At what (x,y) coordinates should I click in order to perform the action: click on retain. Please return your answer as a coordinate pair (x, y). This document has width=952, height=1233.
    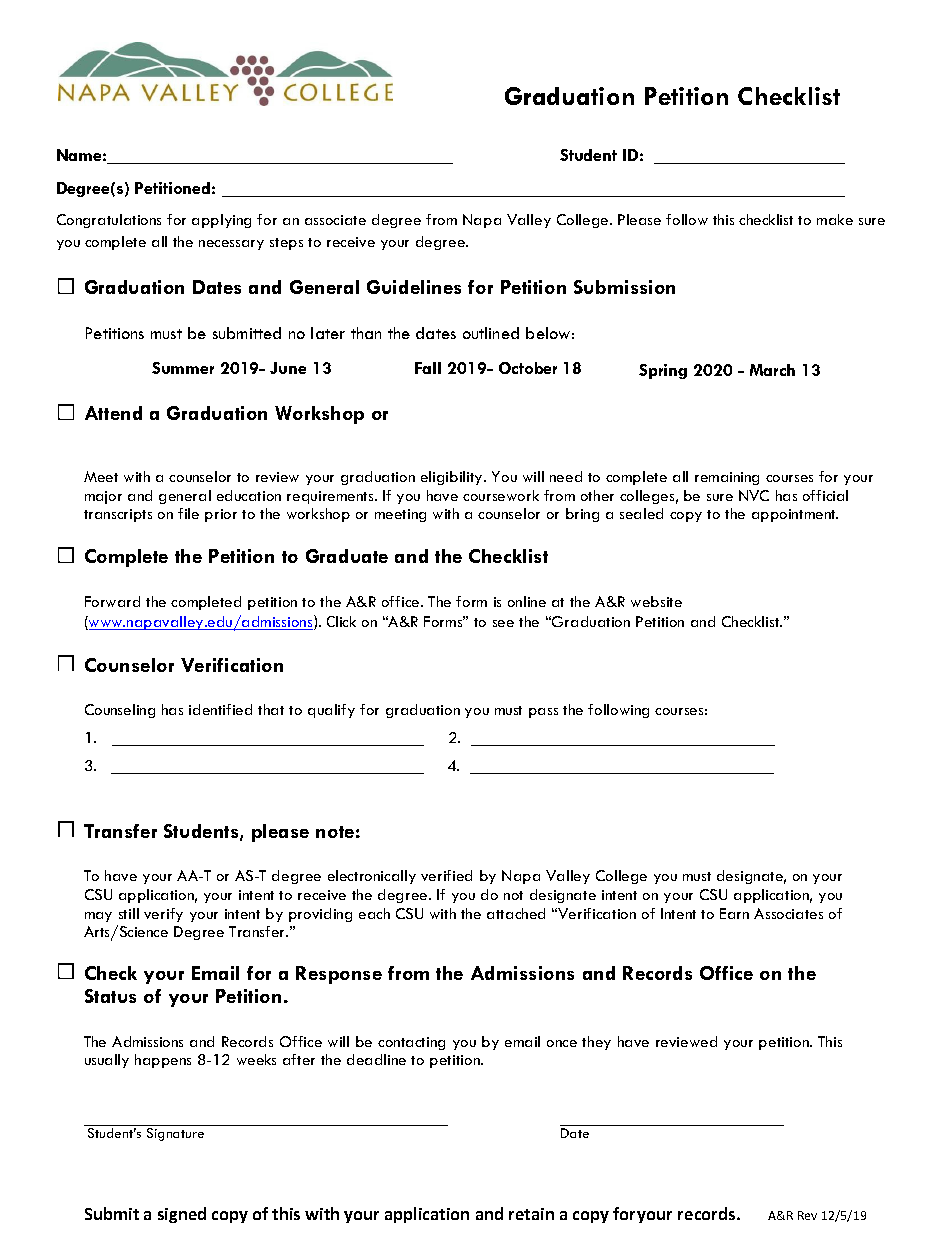
    Looking at the image, I should click on (531, 1214).
